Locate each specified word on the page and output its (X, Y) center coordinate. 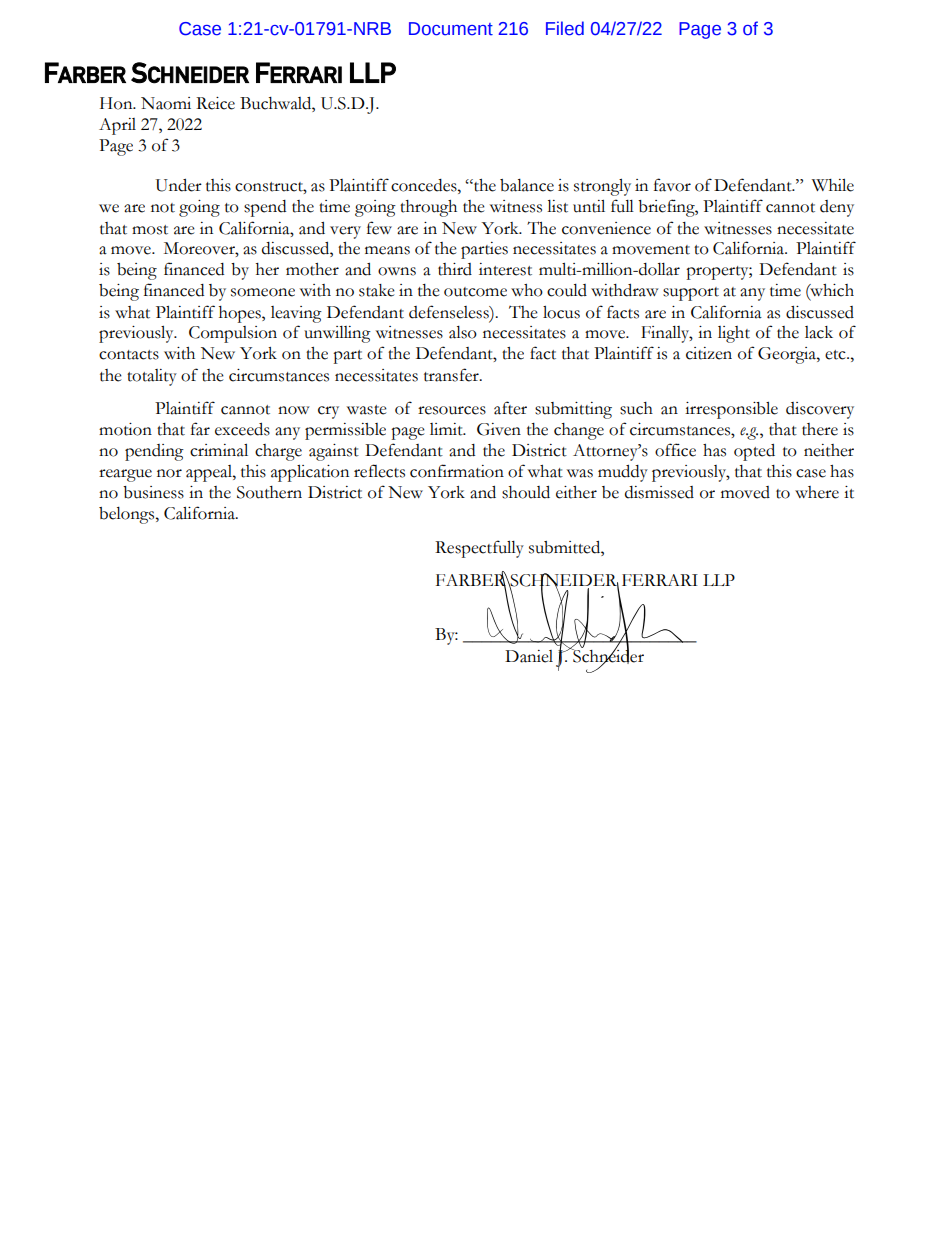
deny (837, 208)
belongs (128, 515)
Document (451, 29)
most (150, 230)
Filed (565, 28)
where (817, 492)
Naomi (166, 103)
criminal (219, 450)
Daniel (529, 656)
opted (754, 452)
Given (499, 429)
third (455, 269)
